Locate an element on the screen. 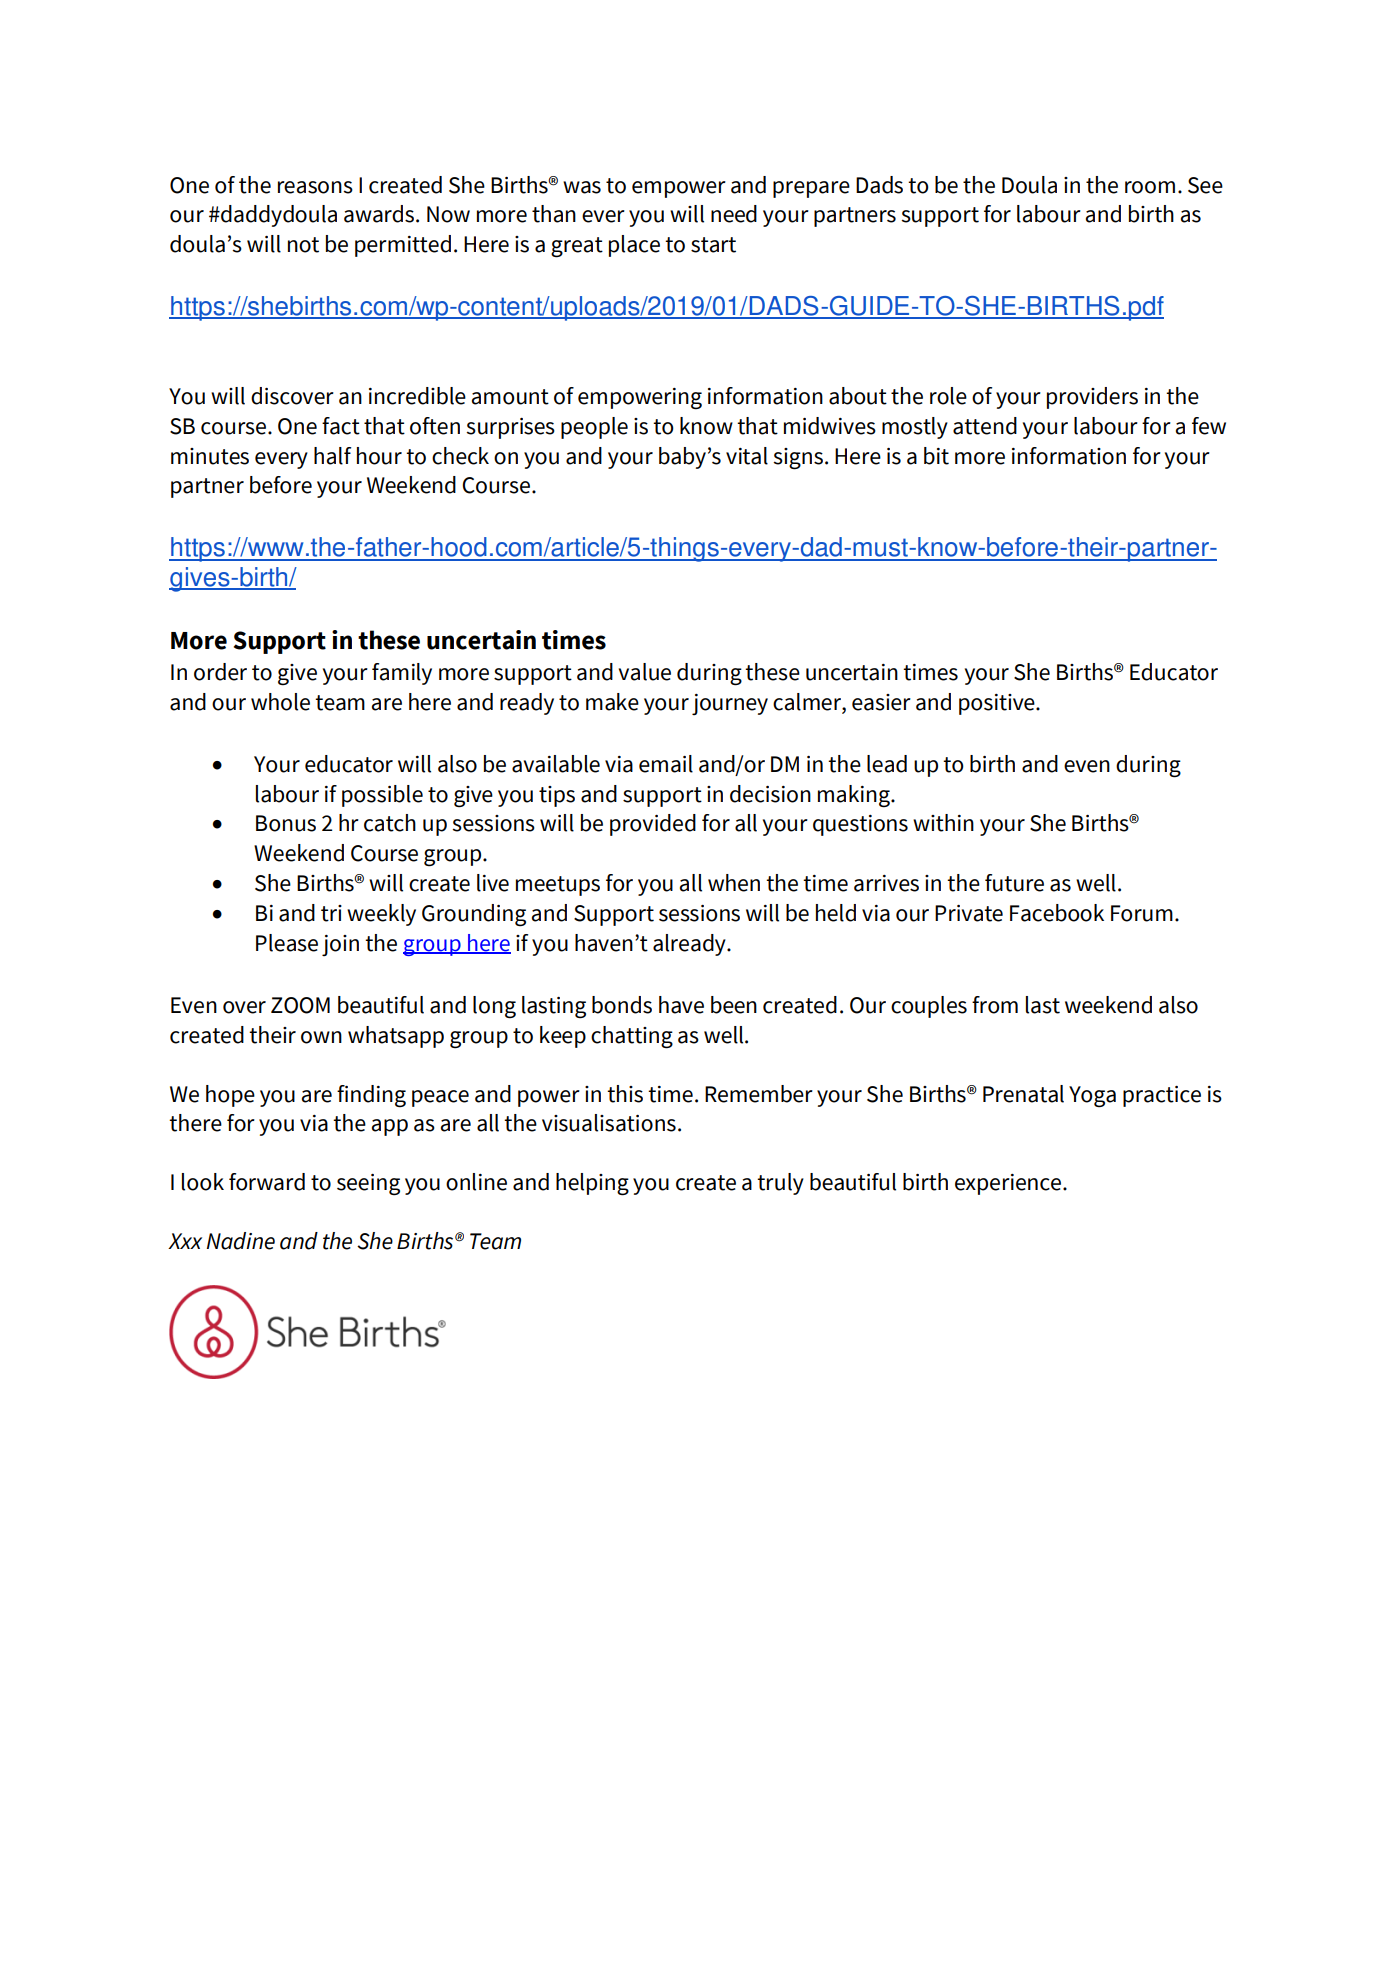  truly is located at coordinates (780, 1184).
